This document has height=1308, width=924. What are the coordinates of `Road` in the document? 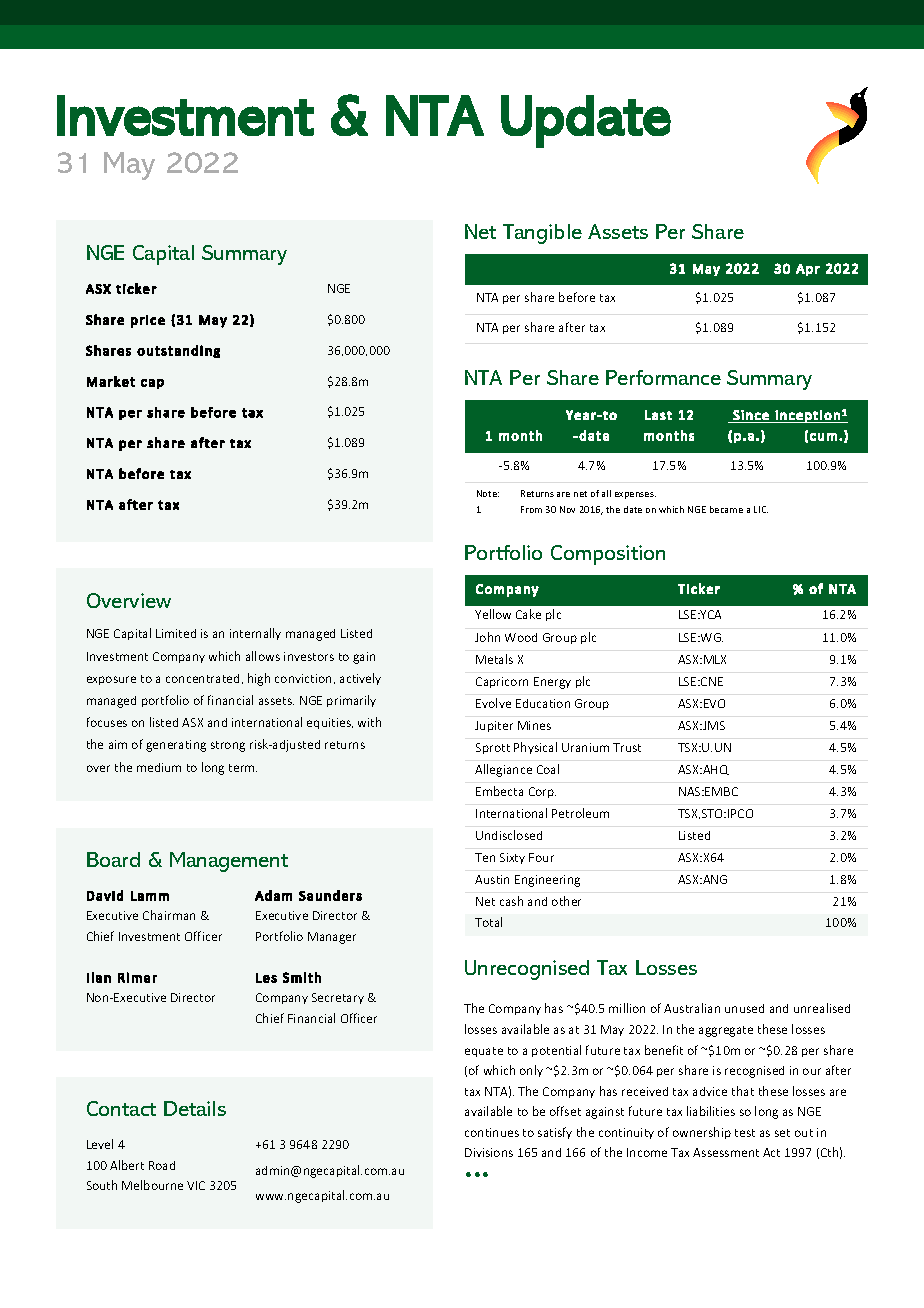 It's located at (162, 1165).
